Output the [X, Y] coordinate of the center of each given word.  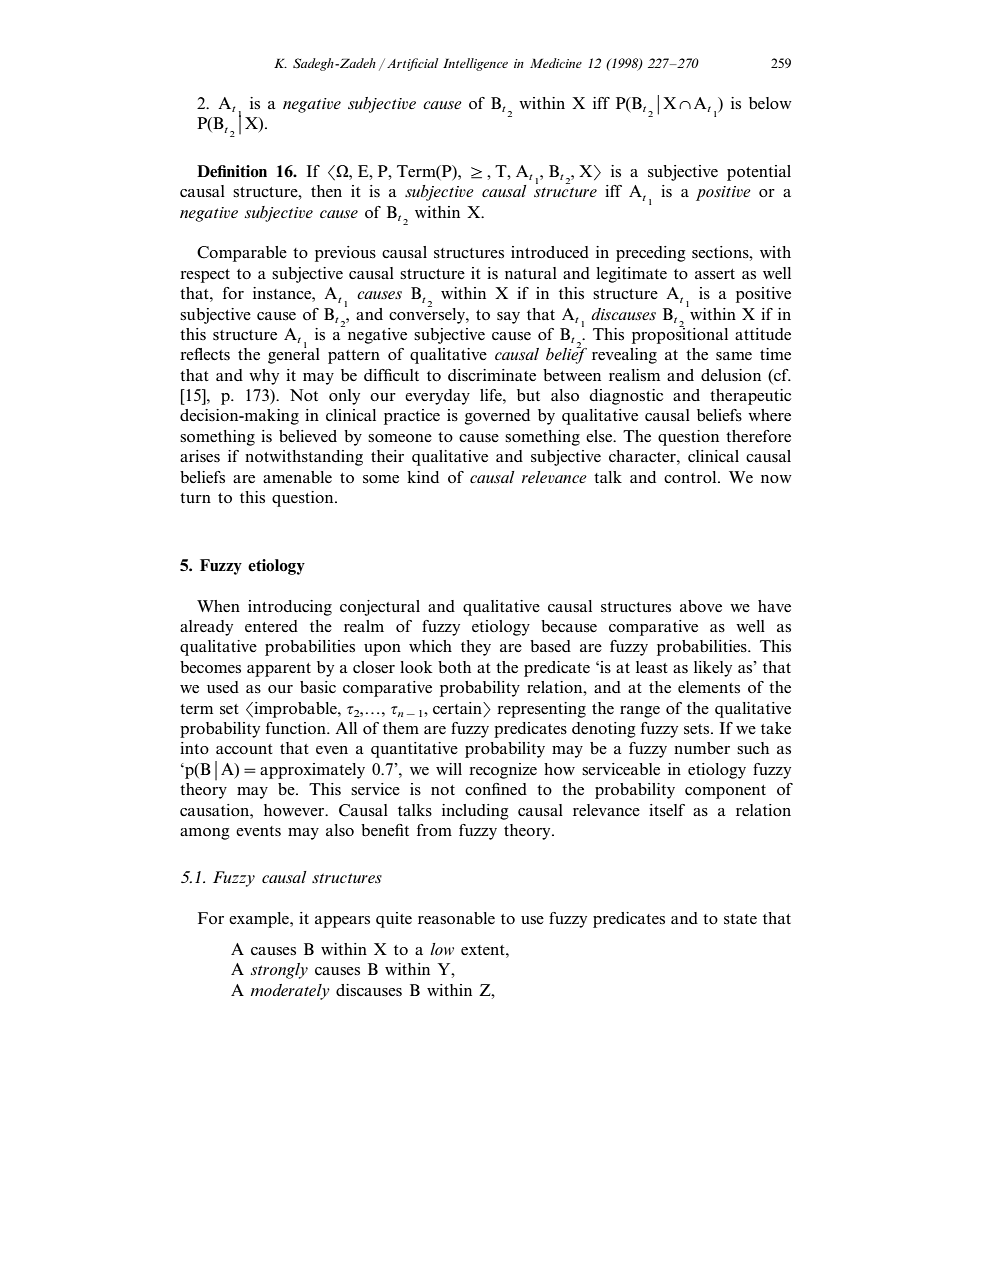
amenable [297, 477]
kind [423, 477]
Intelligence [475, 64]
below [770, 103]
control [691, 477]
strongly [279, 971]
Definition [232, 171]
